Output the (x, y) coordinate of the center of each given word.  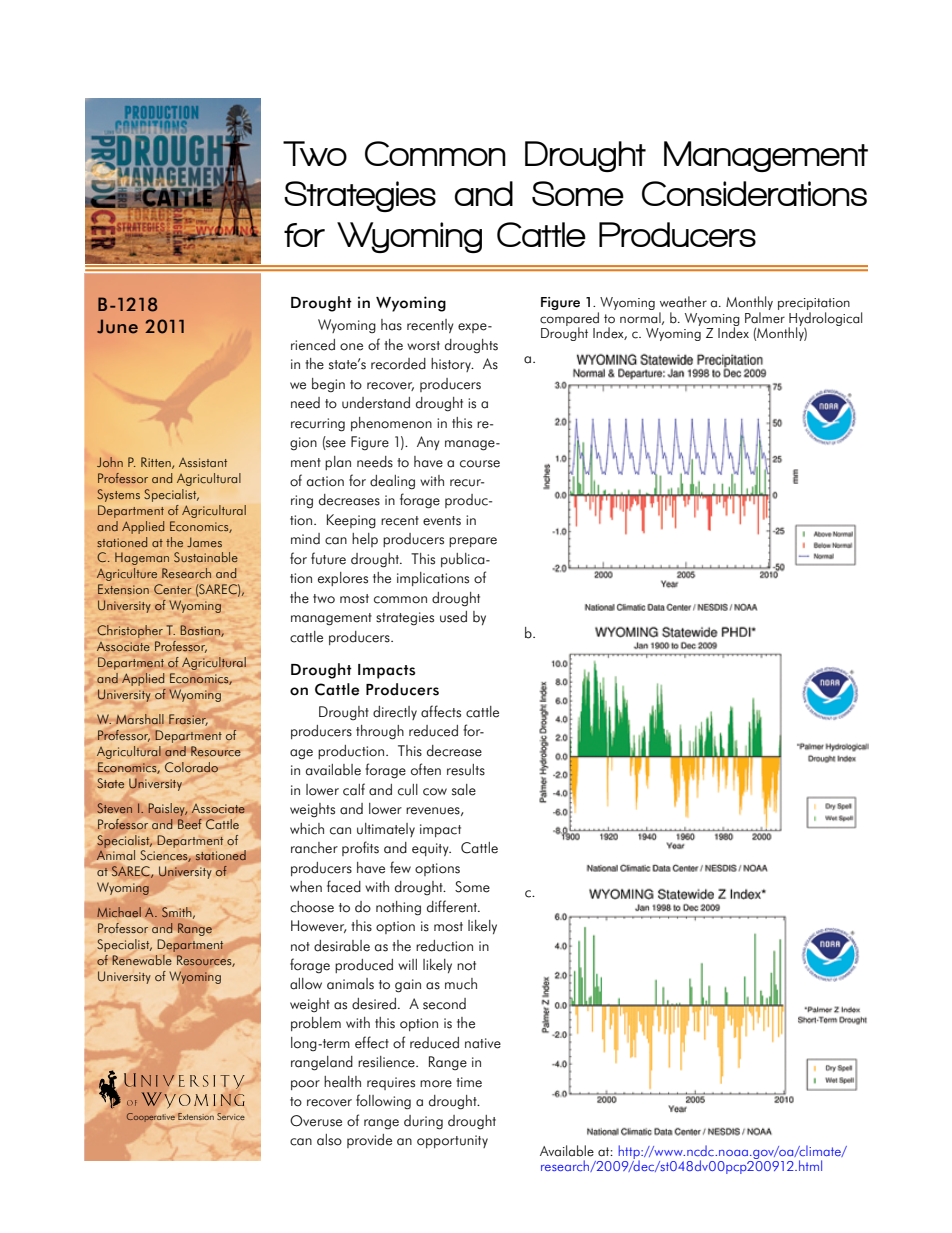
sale (464, 790)
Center (173, 589)
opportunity (452, 1141)
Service (231, 1116)
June (117, 326)
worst (423, 346)
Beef (189, 823)
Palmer (765, 318)
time (469, 1082)
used (453, 617)
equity (431, 849)
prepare (473, 542)
